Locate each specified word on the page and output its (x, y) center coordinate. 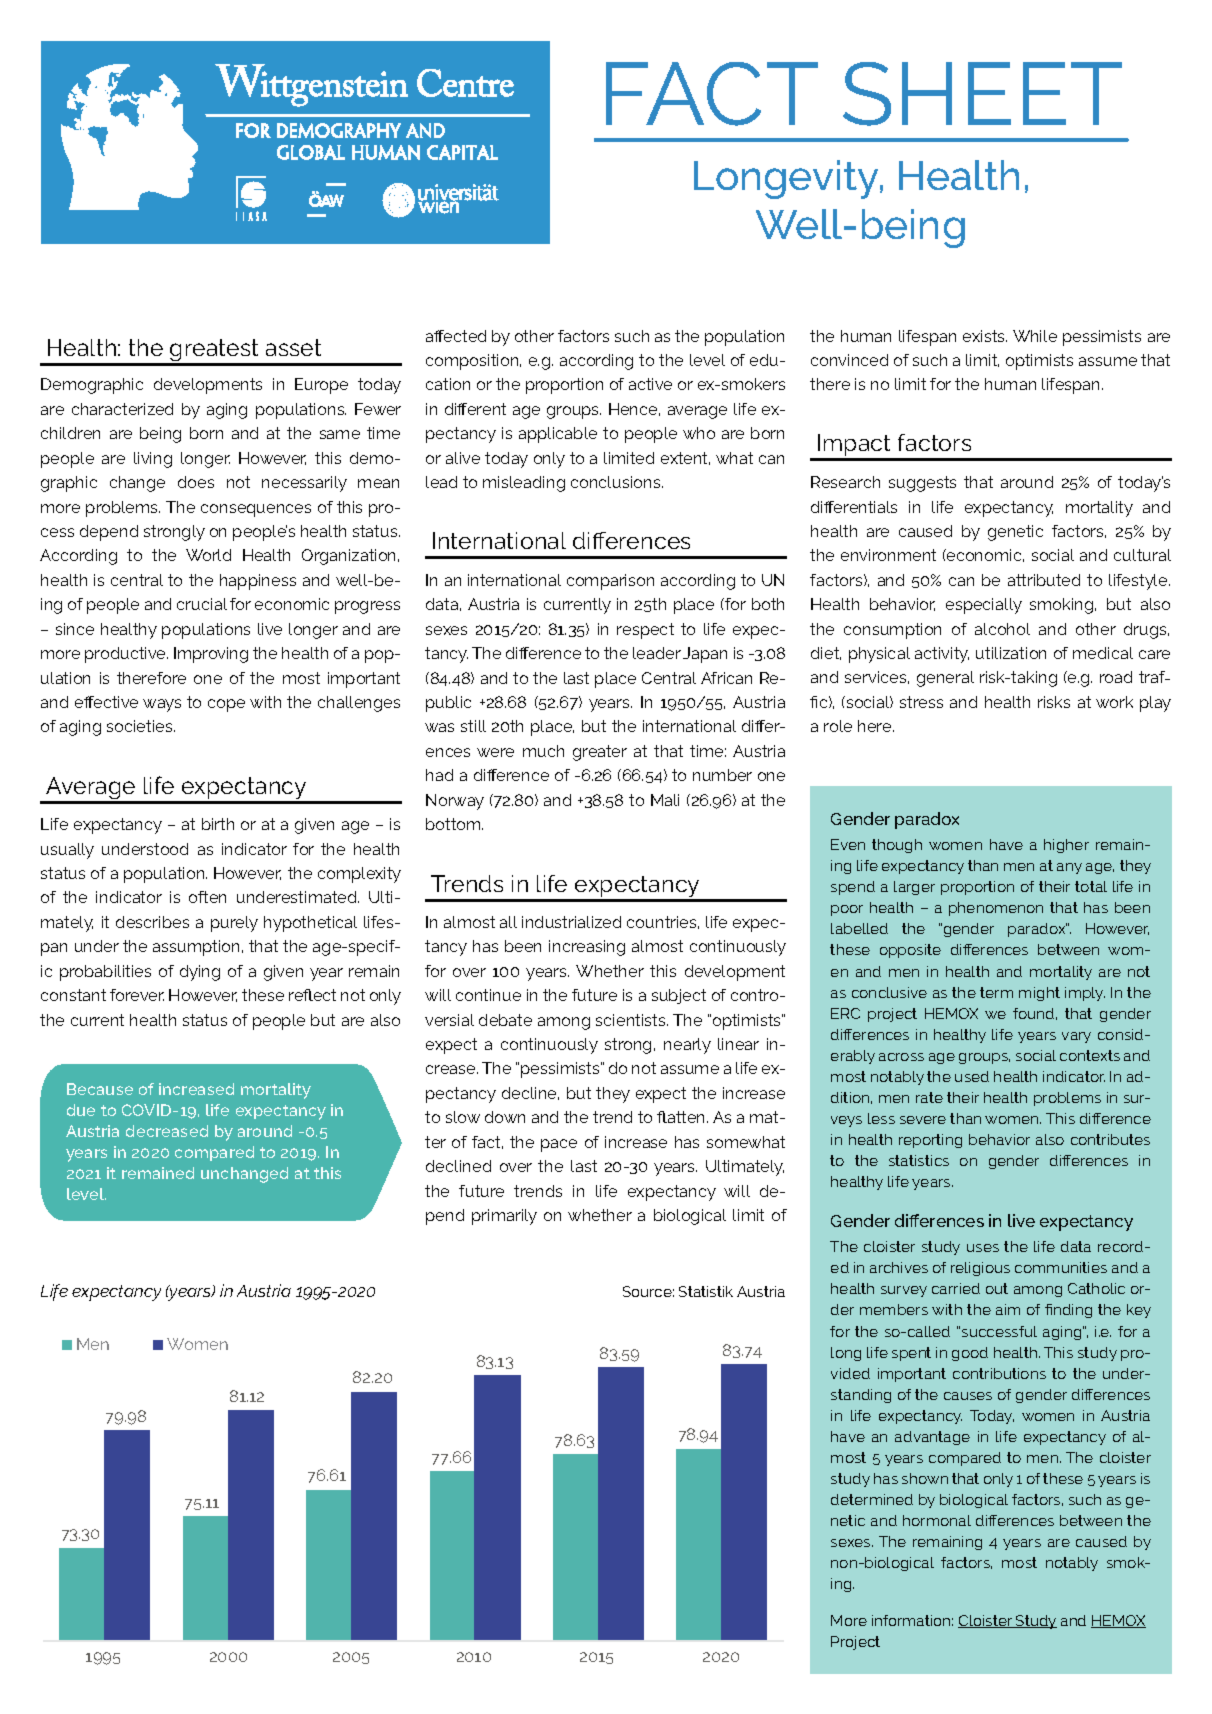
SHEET (982, 94)
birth (218, 824)
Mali (665, 800)
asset (293, 347)
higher (1066, 846)
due (81, 1110)
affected (456, 336)
